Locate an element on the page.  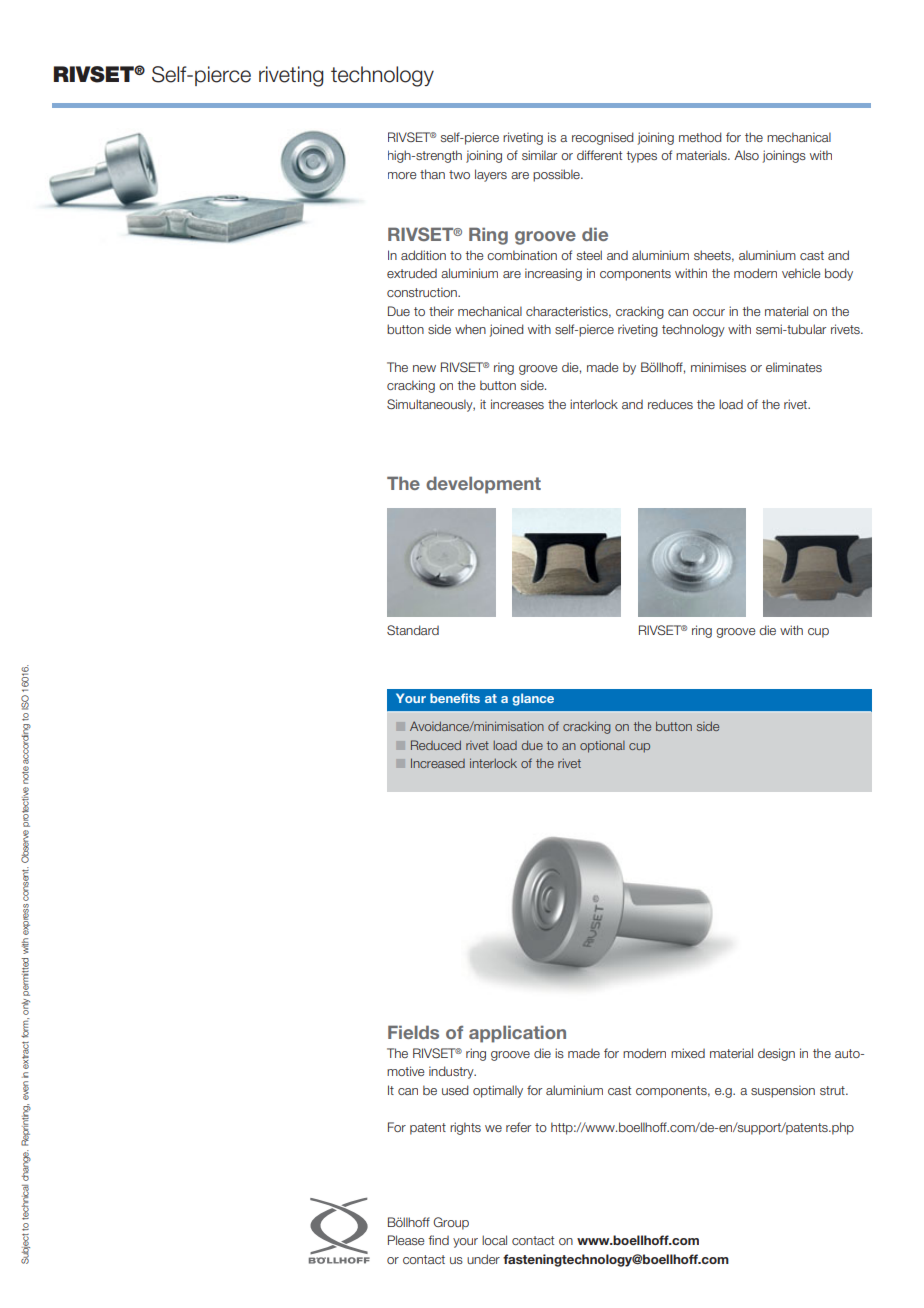
Also is located at coordinates (746, 155).
